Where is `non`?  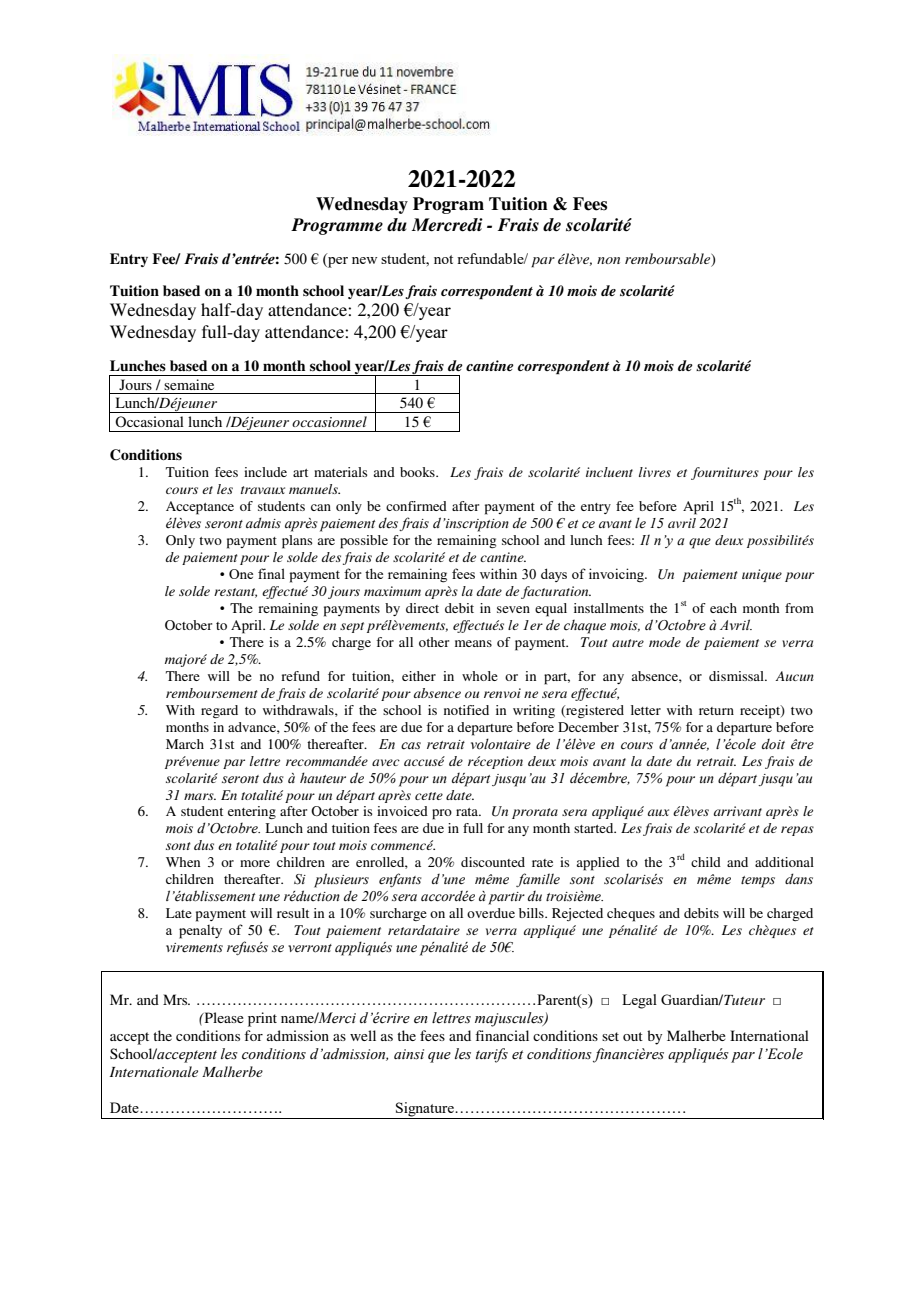
non is located at coordinates (608, 260).
